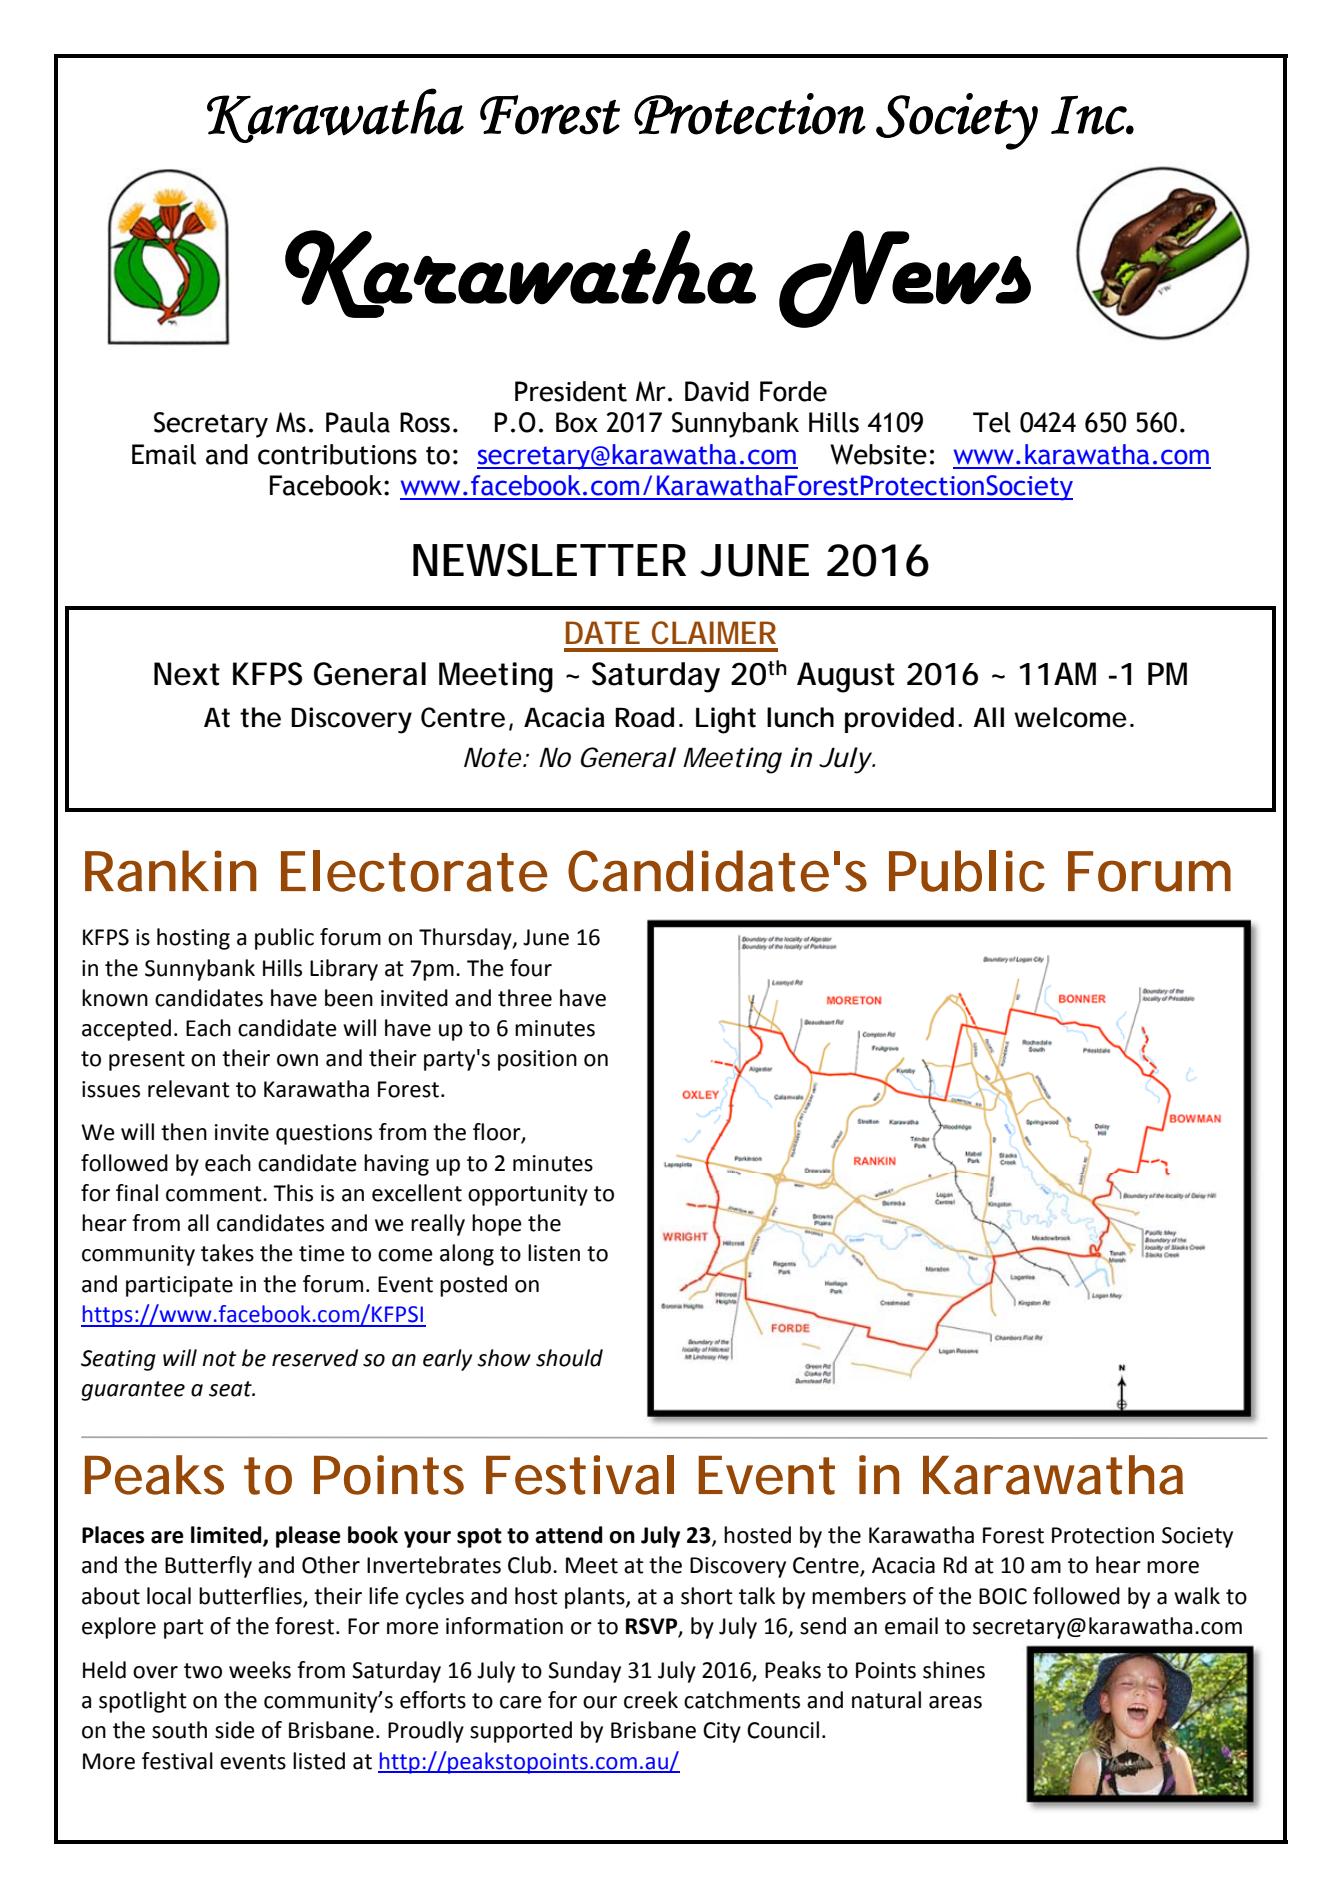 This page has height=1898, width=1341. Describe the element at coordinates (179, 1730) in the page. I see `south` at that location.
